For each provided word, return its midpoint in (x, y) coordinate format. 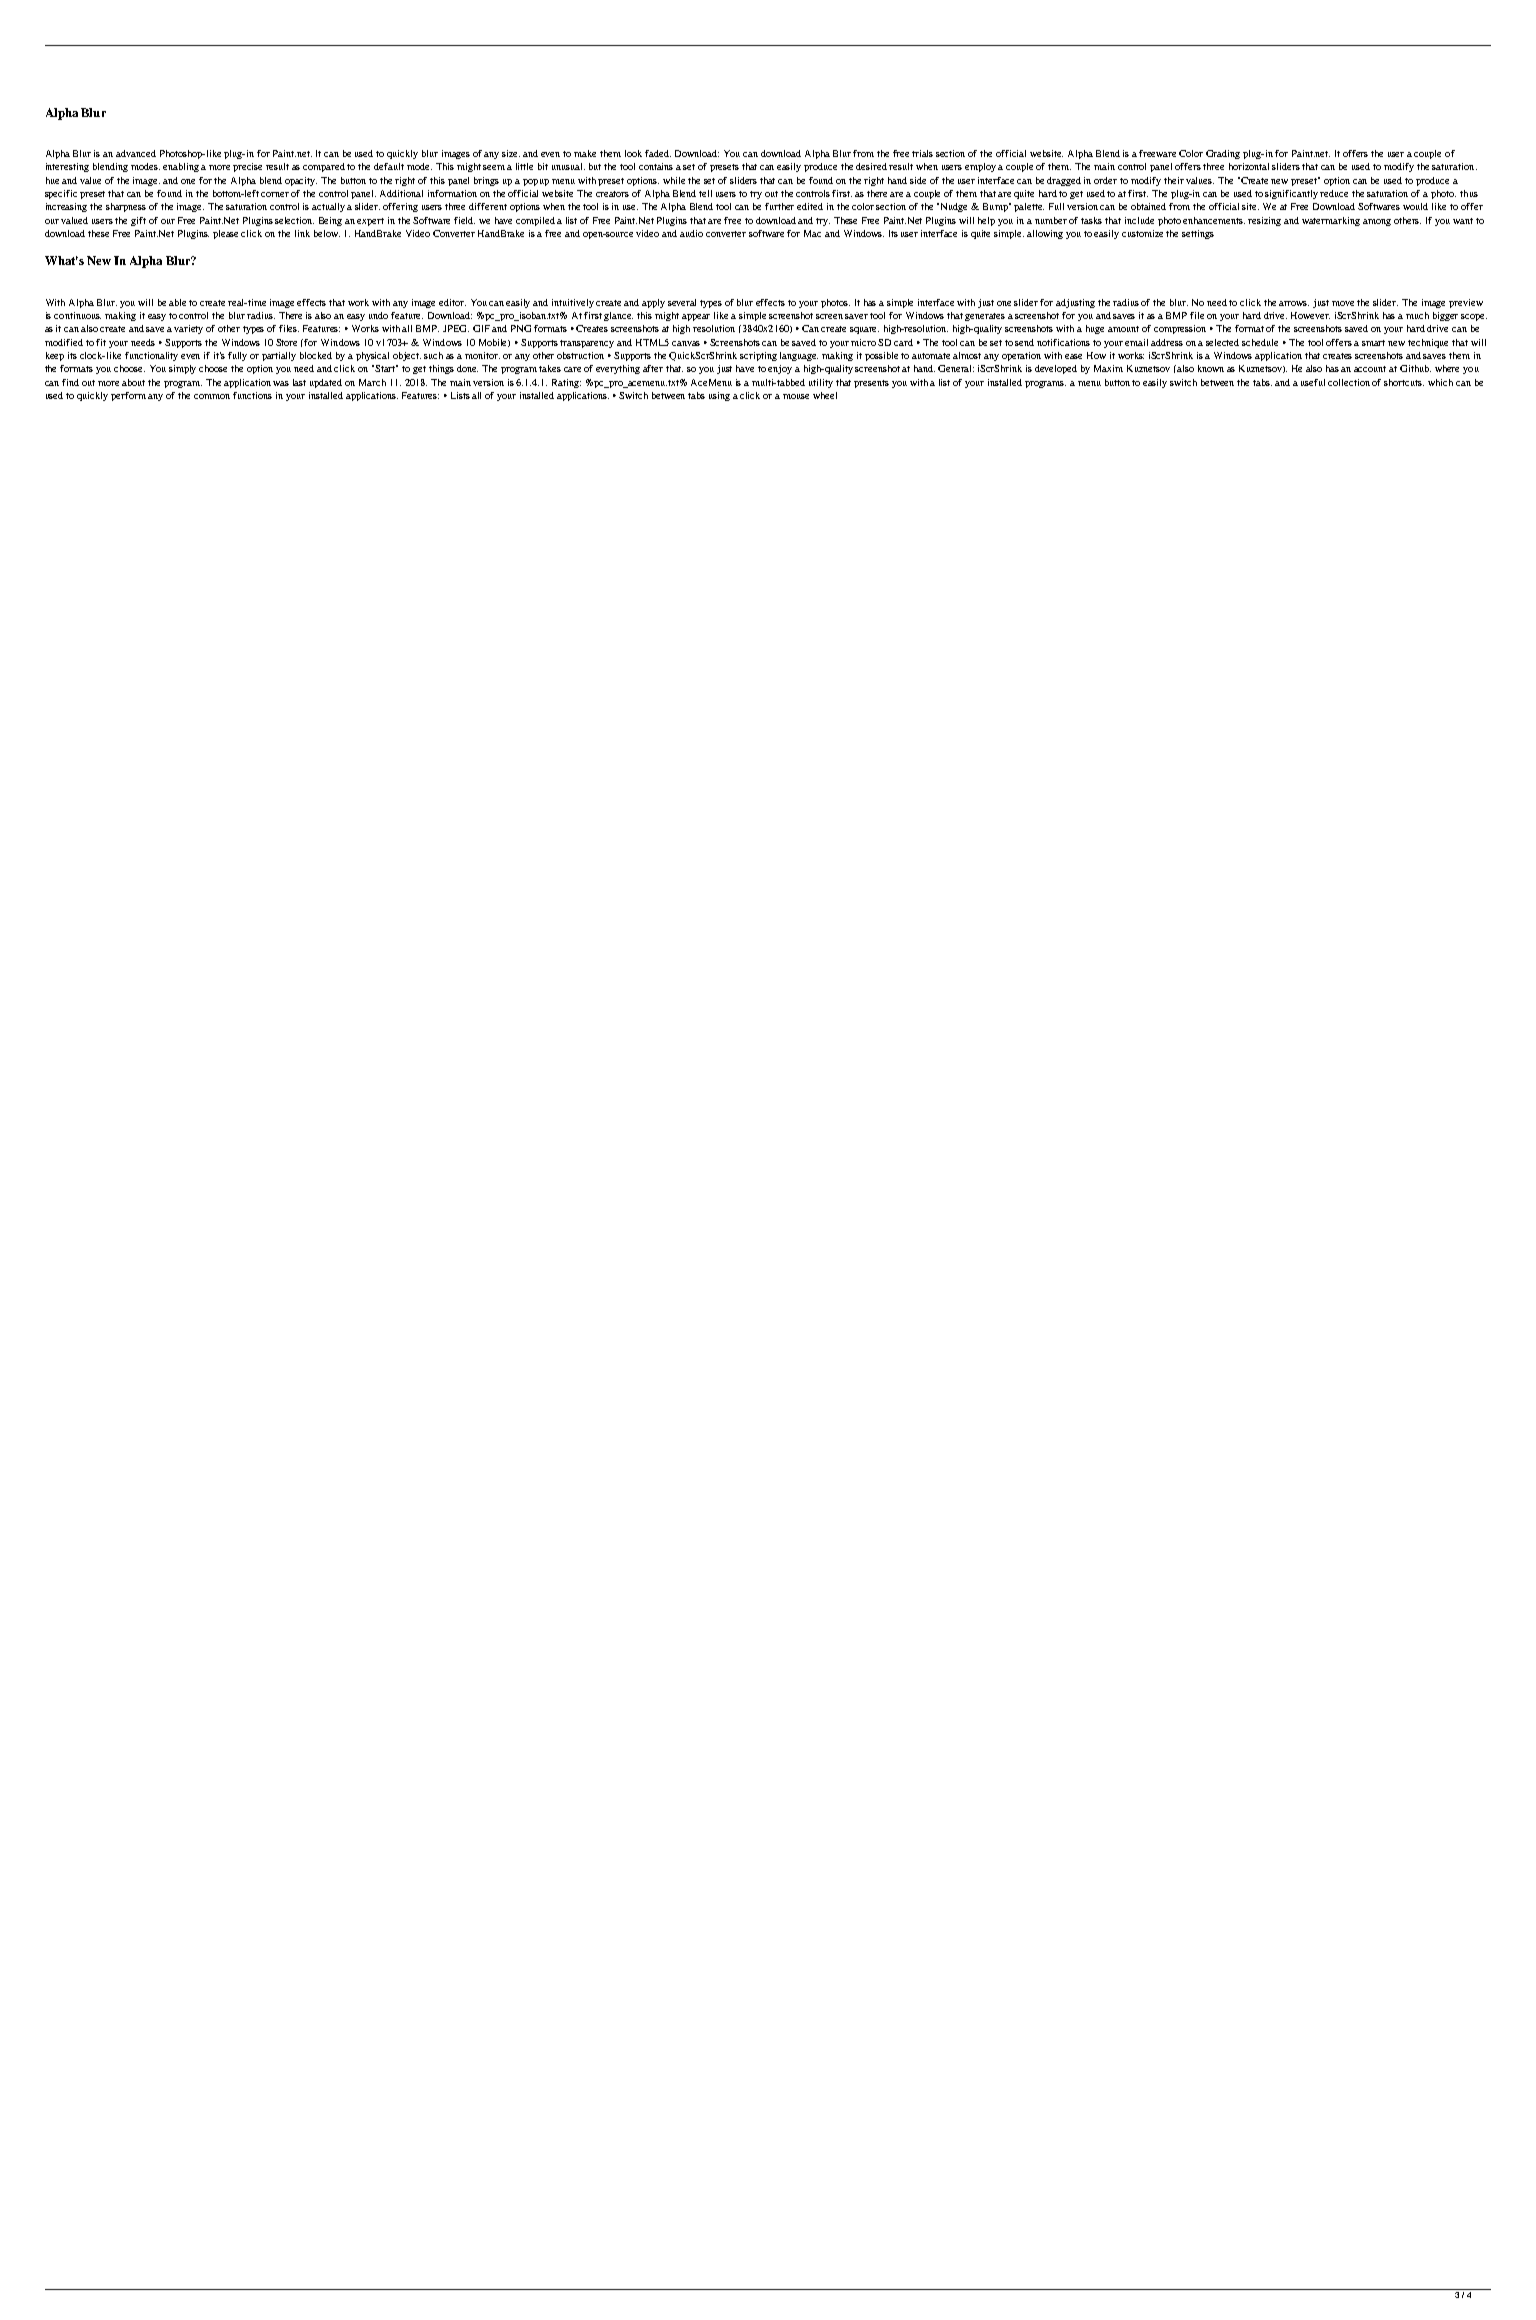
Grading (1223, 154)
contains (656, 166)
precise (247, 167)
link (302, 233)
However (1310, 315)
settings (1198, 234)
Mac (812, 233)
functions (252, 395)
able (177, 302)
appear (696, 317)
